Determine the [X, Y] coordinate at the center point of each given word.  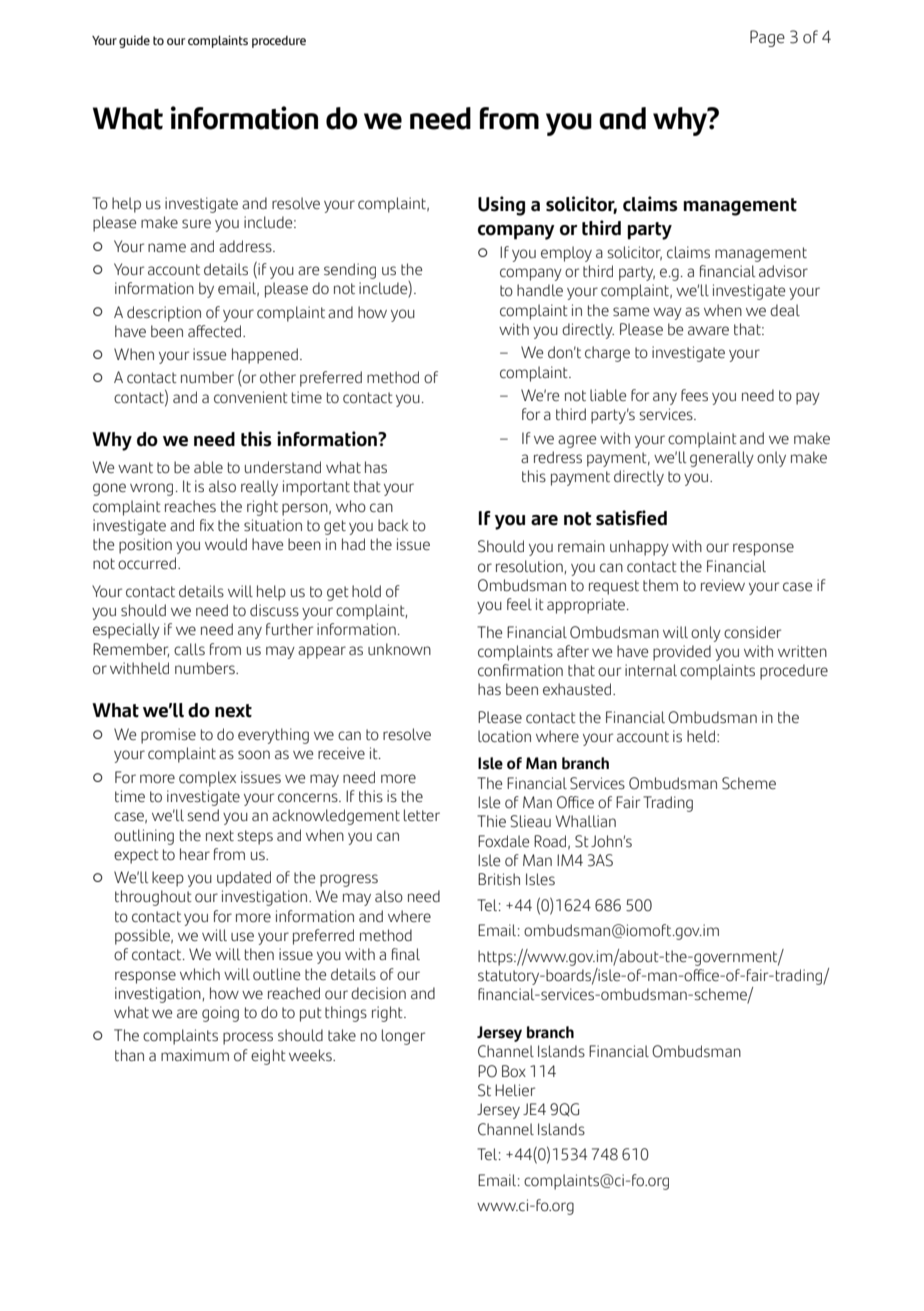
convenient [251, 397]
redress [558, 457]
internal [651, 670]
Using [501, 206]
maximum [195, 1055]
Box [514, 1071]
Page [767, 38]
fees [694, 395]
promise [168, 736]
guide [134, 41]
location [504, 736]
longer [403, 1037]
